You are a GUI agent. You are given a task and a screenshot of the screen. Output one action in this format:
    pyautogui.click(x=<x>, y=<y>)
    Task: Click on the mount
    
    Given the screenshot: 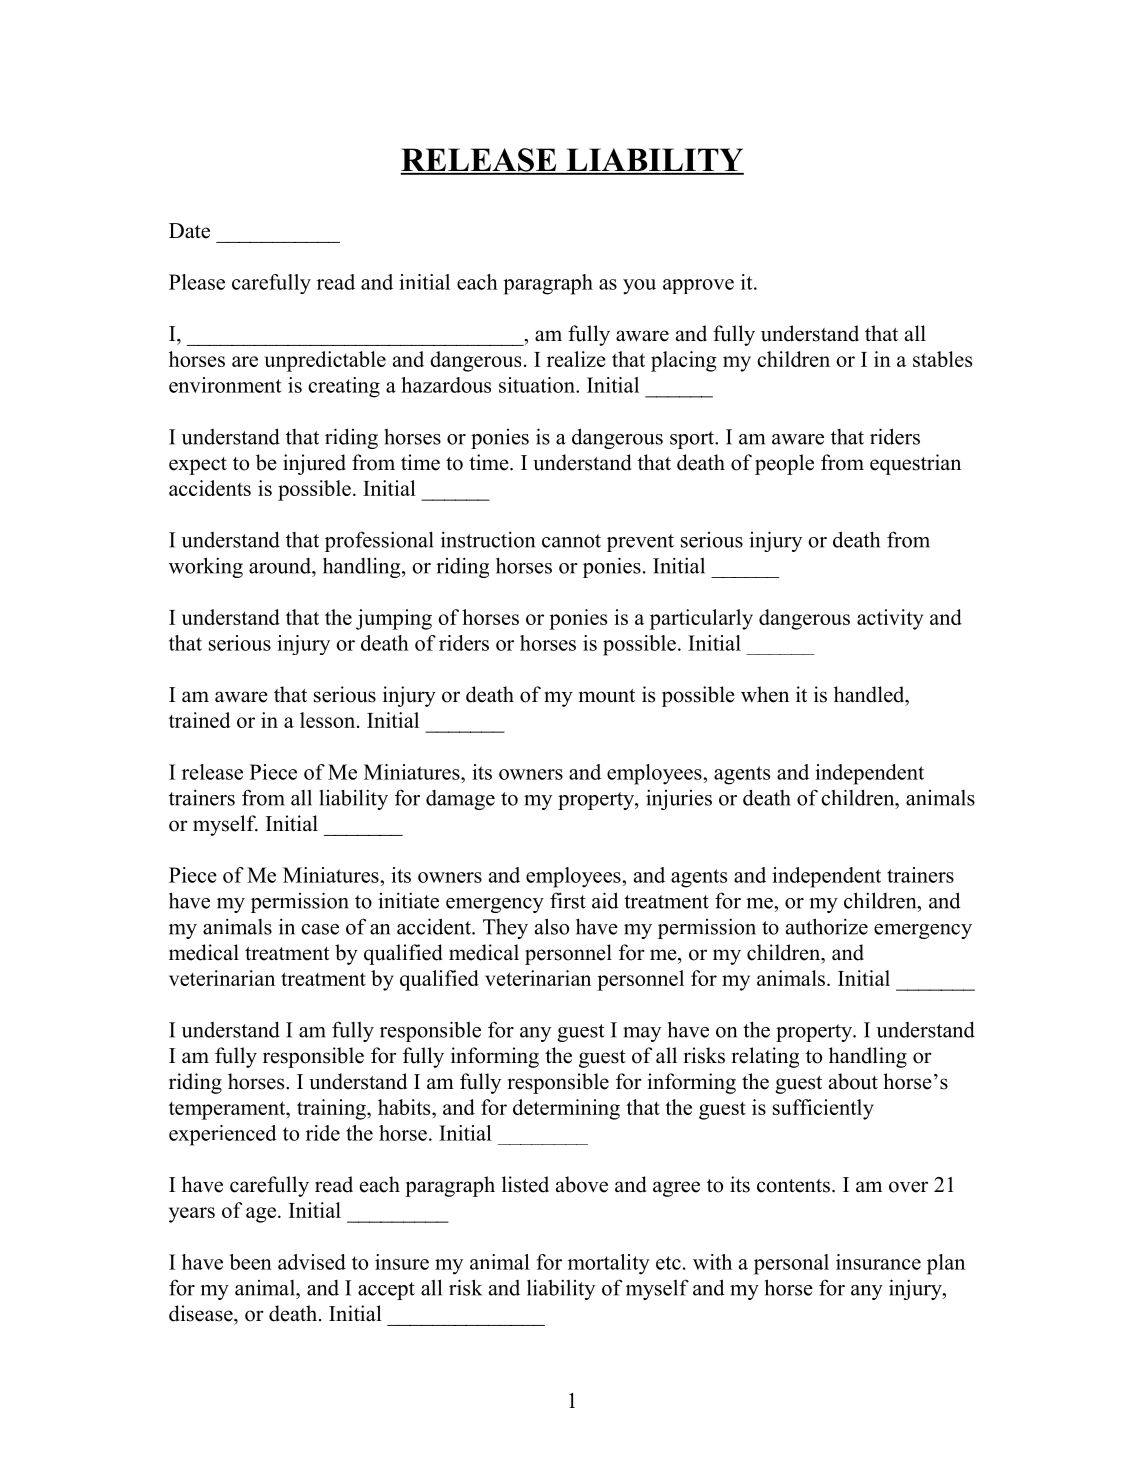 What is the action you would take?
    pyautogui.click(x=607, y=696)
